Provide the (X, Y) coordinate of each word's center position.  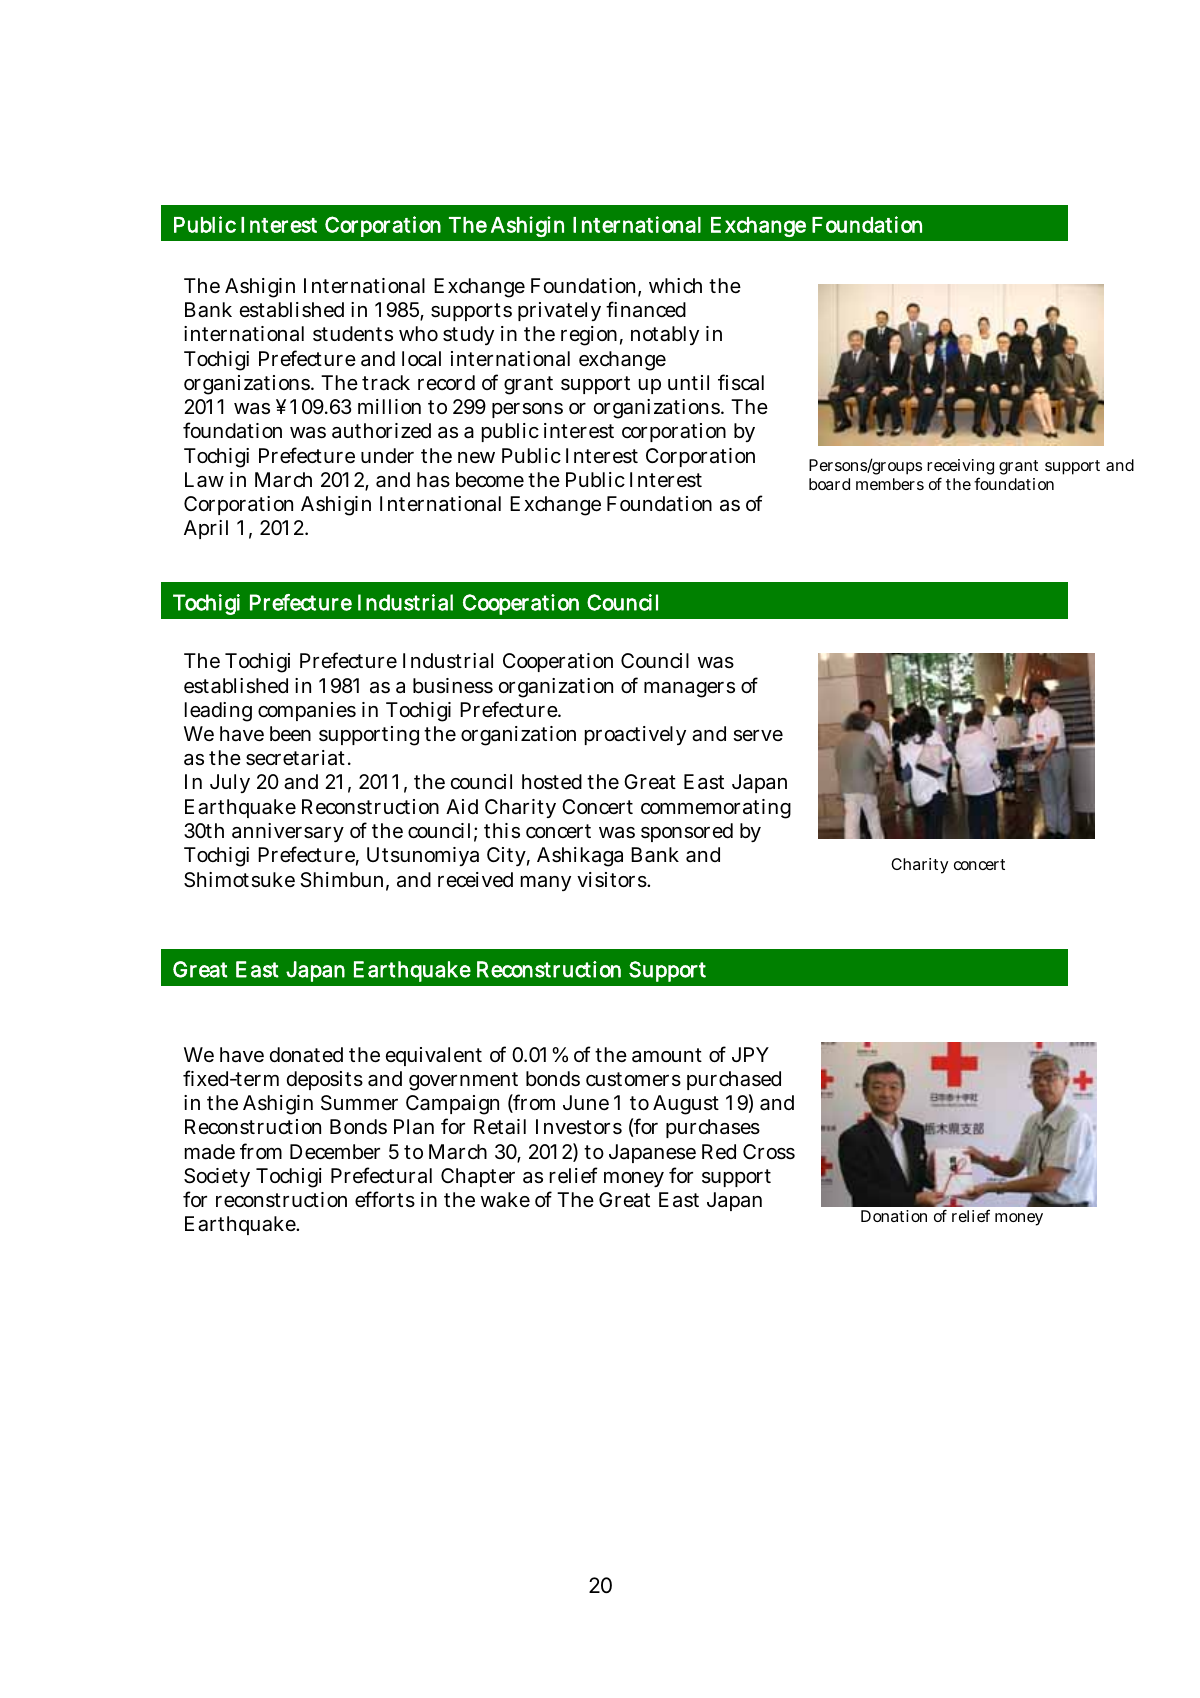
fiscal (741, 382)
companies (307, 711)
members (890, 484)
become (490, 479)
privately (559, 311)
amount (667, 1055)
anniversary (288, 832)
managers (689, 690)
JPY (750, 1054)
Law (204, 480)
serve (758, 736)
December (335, 1151)
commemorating (716, 809)
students (353, 334)
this (502, 831)
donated (306, 1055)
